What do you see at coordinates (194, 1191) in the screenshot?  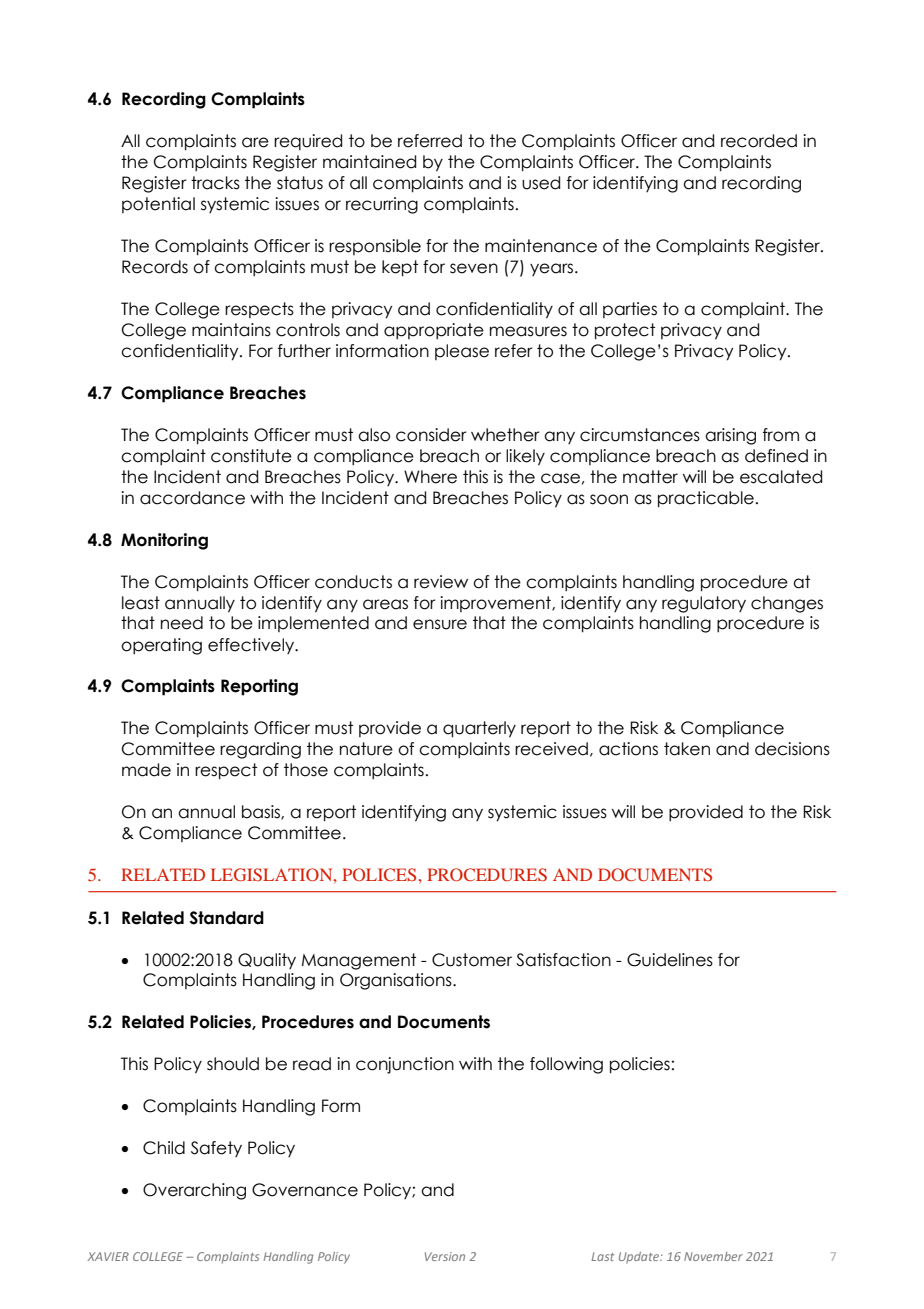 I see `Overarching` at bounding box center [194, 1191].
